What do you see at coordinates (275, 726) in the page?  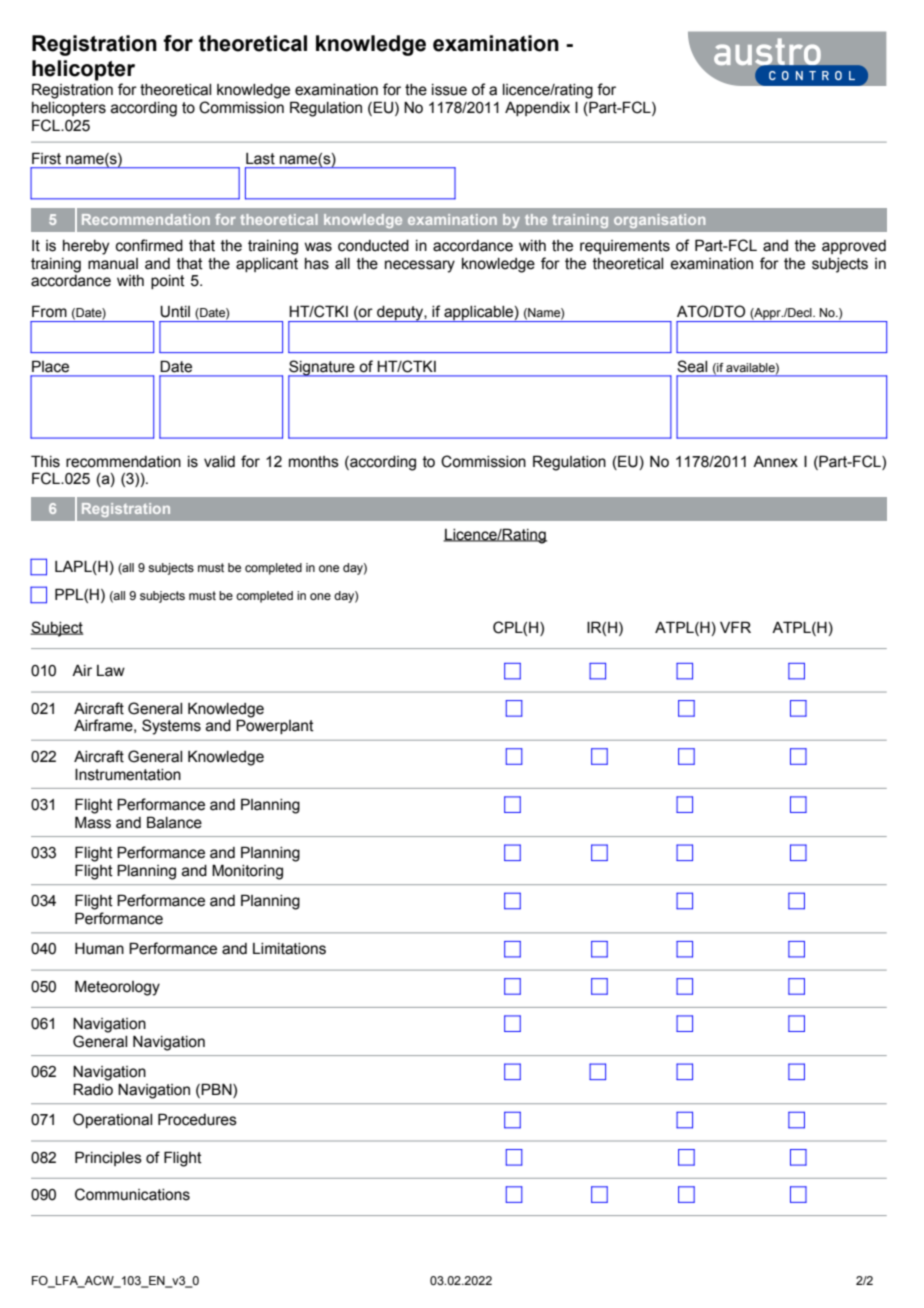 I see `Powerplant` at bounding box center [275, 726].
